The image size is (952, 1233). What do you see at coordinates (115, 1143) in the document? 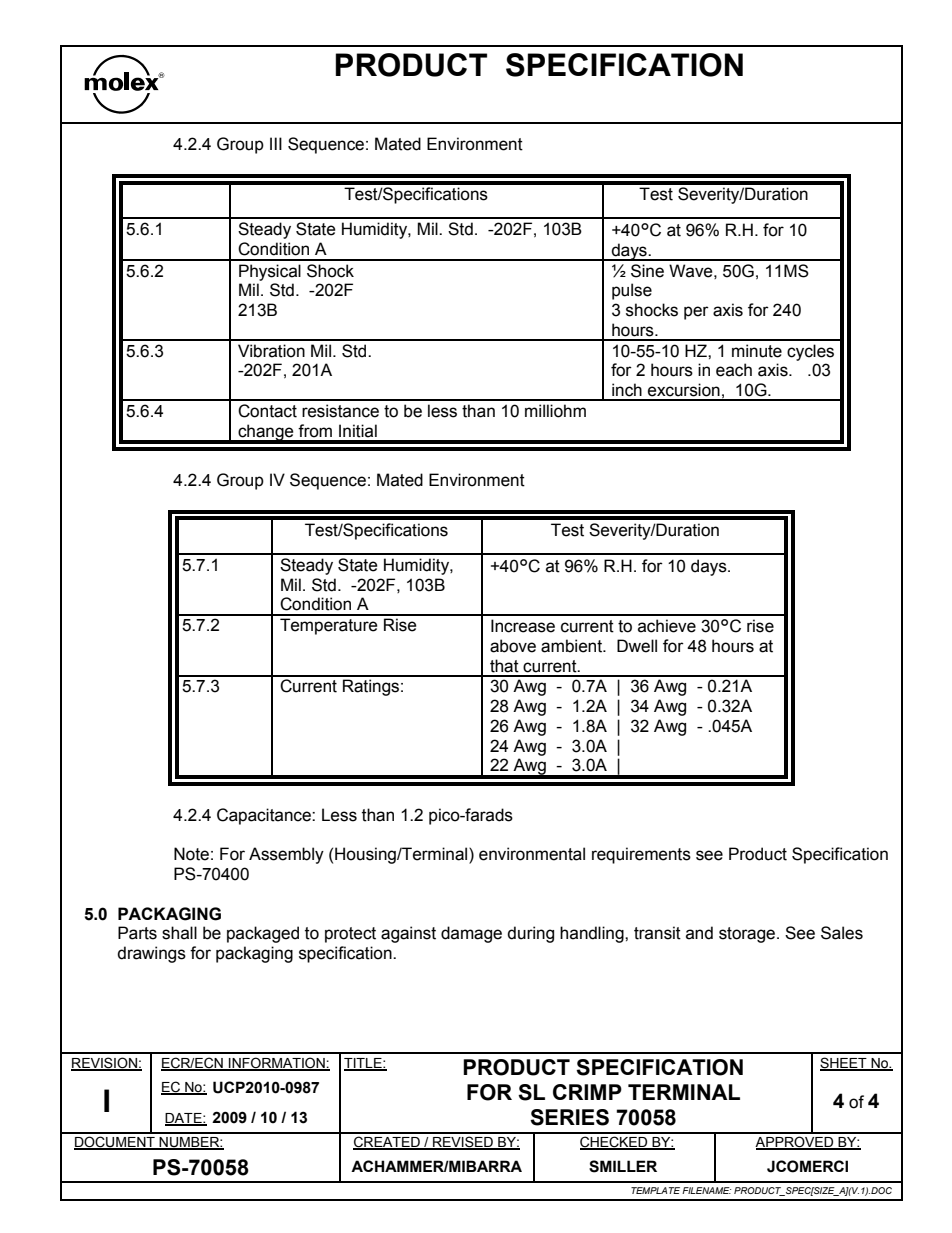
I see `DOCUMENT` at bounding box center [115, 1143].
